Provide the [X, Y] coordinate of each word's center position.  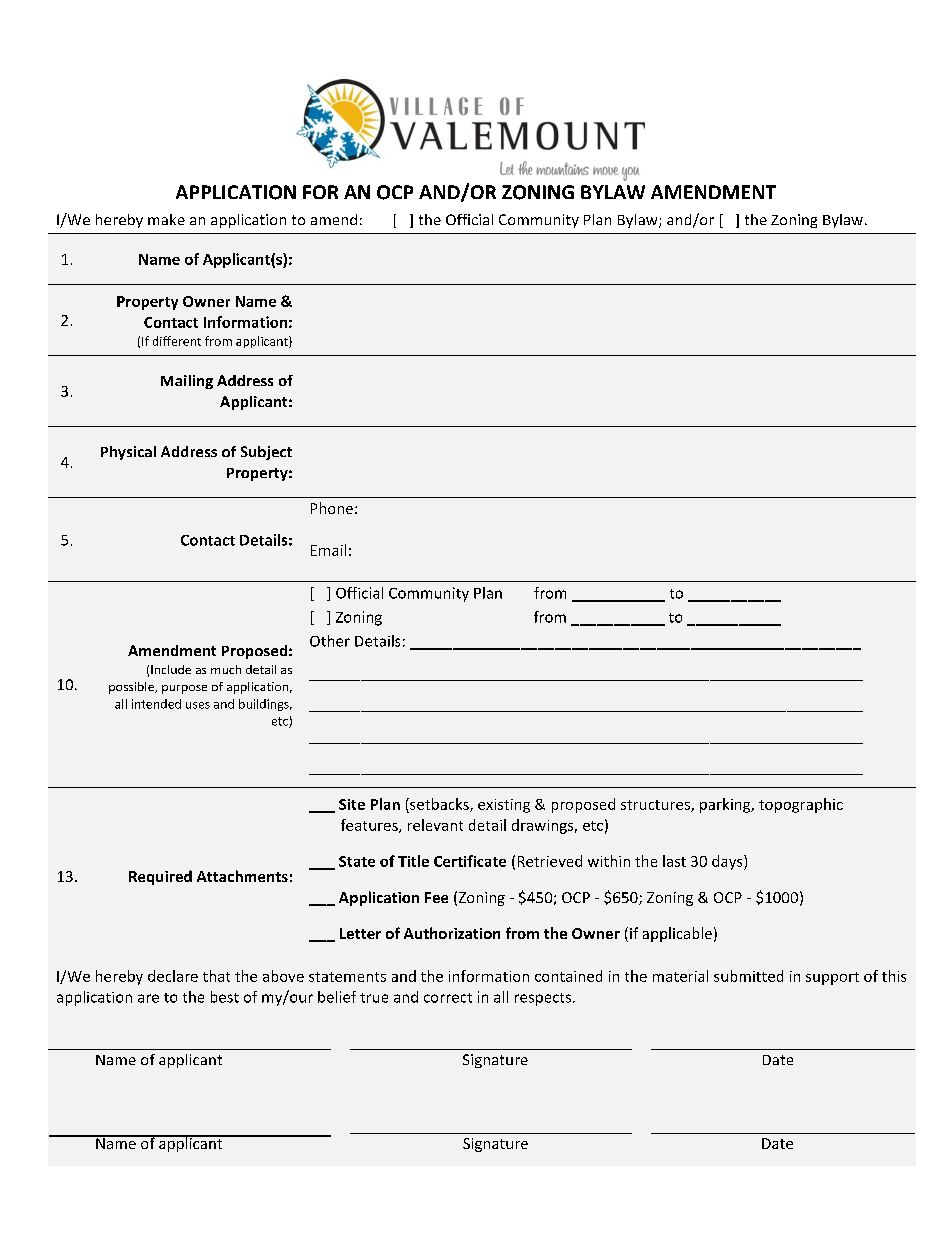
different [177, 341]
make [166, 219]
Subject [266, 453]
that [216, 976]
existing [504, 806]
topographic [801, 805]
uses [198, 705]
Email [328, 550]
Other [330, 641]
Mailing [187, 382]
